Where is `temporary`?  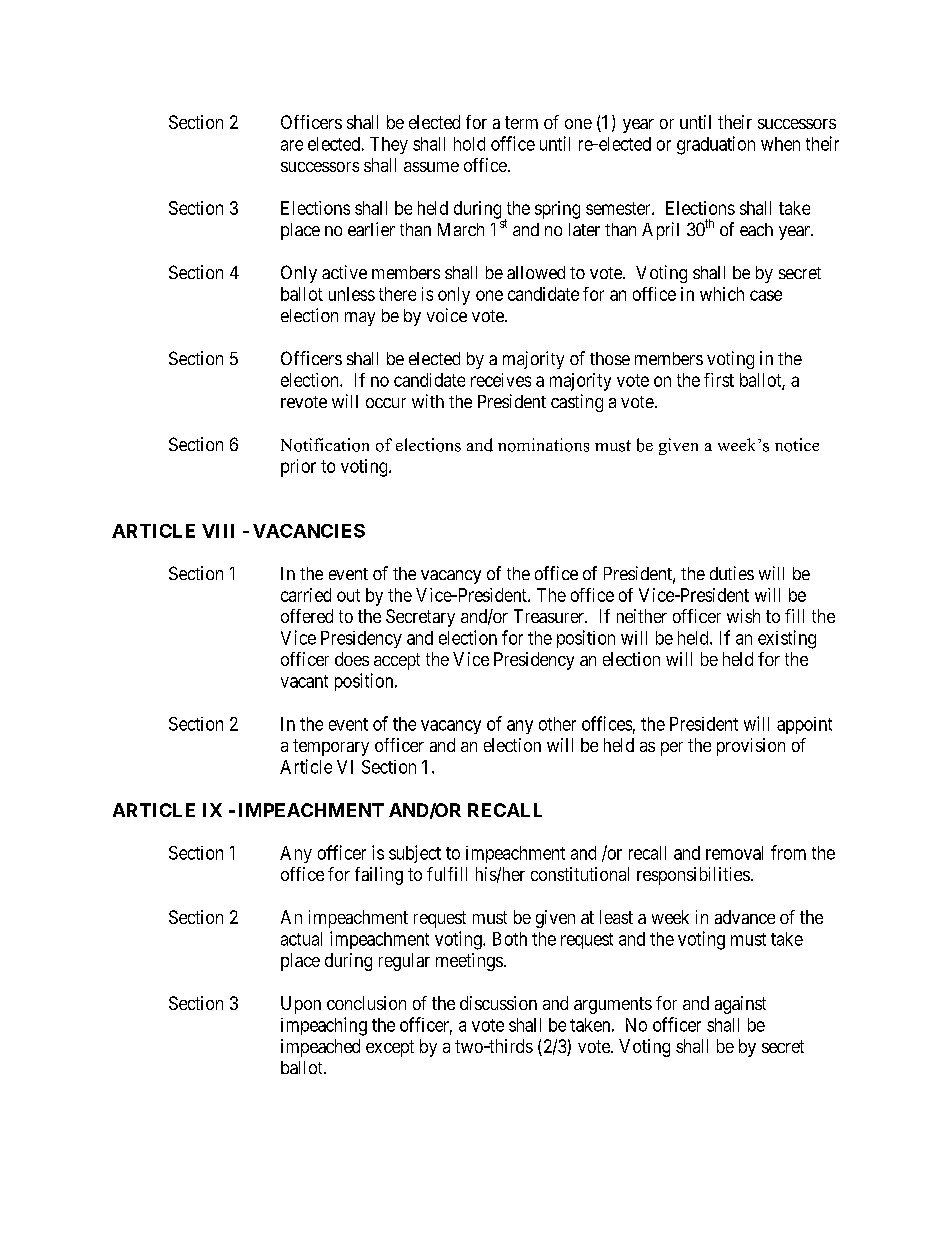 temporary is located at coordinates (331, 747).
